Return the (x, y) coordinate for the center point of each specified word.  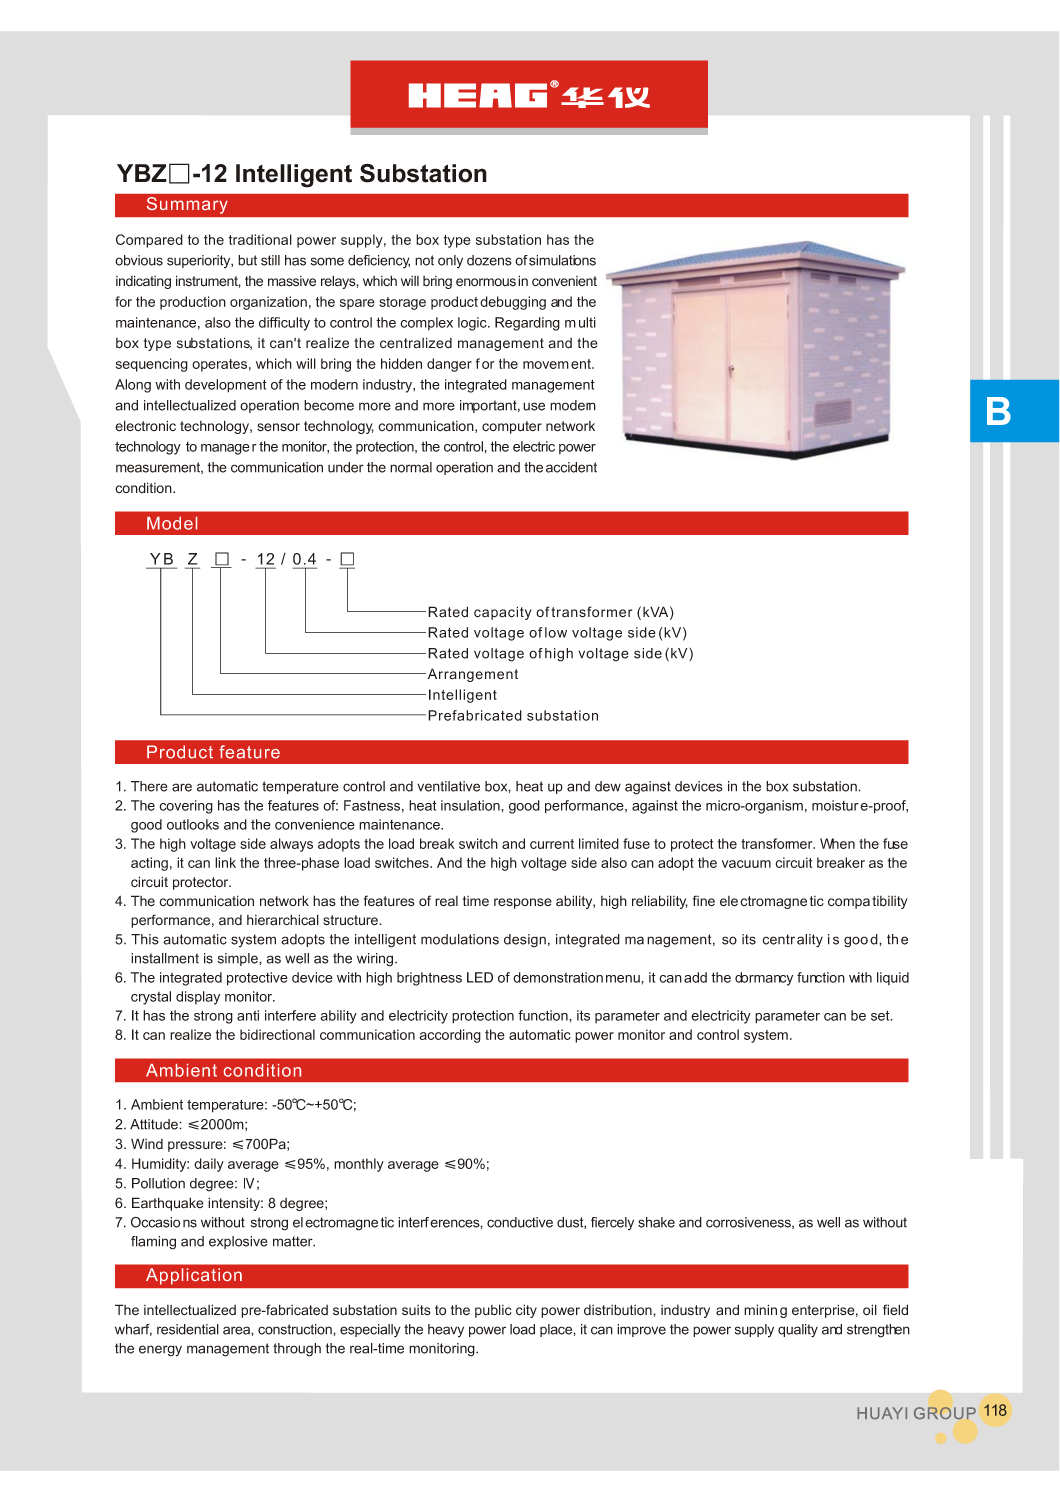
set (881, 1015)
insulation (471, 805)
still (270, 260)
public (493, 1311)
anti (248, 1015)
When (837, 843)
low (556, 632)
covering (186, 807)
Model (172, 523)
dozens (489, 260)
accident (571, 467)
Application (194, 1276)
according (450, 1036)
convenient (564, 281)
